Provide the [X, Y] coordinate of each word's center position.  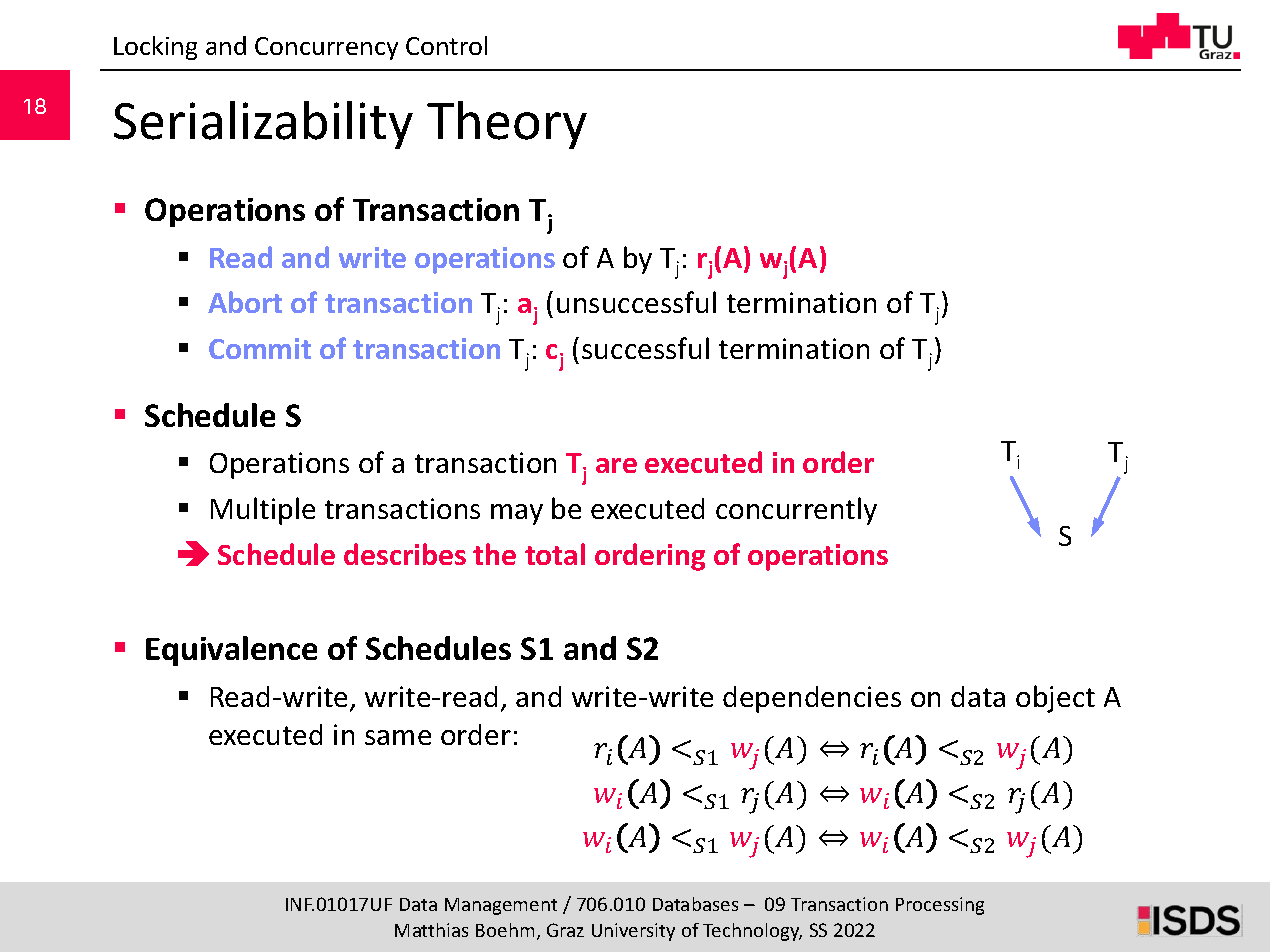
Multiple [263, 511]
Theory [507, 125]
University [633, 932]
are [616, 465]
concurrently [796, 511]
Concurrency [326, 48]
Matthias [431, 930]
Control [446, 45]
